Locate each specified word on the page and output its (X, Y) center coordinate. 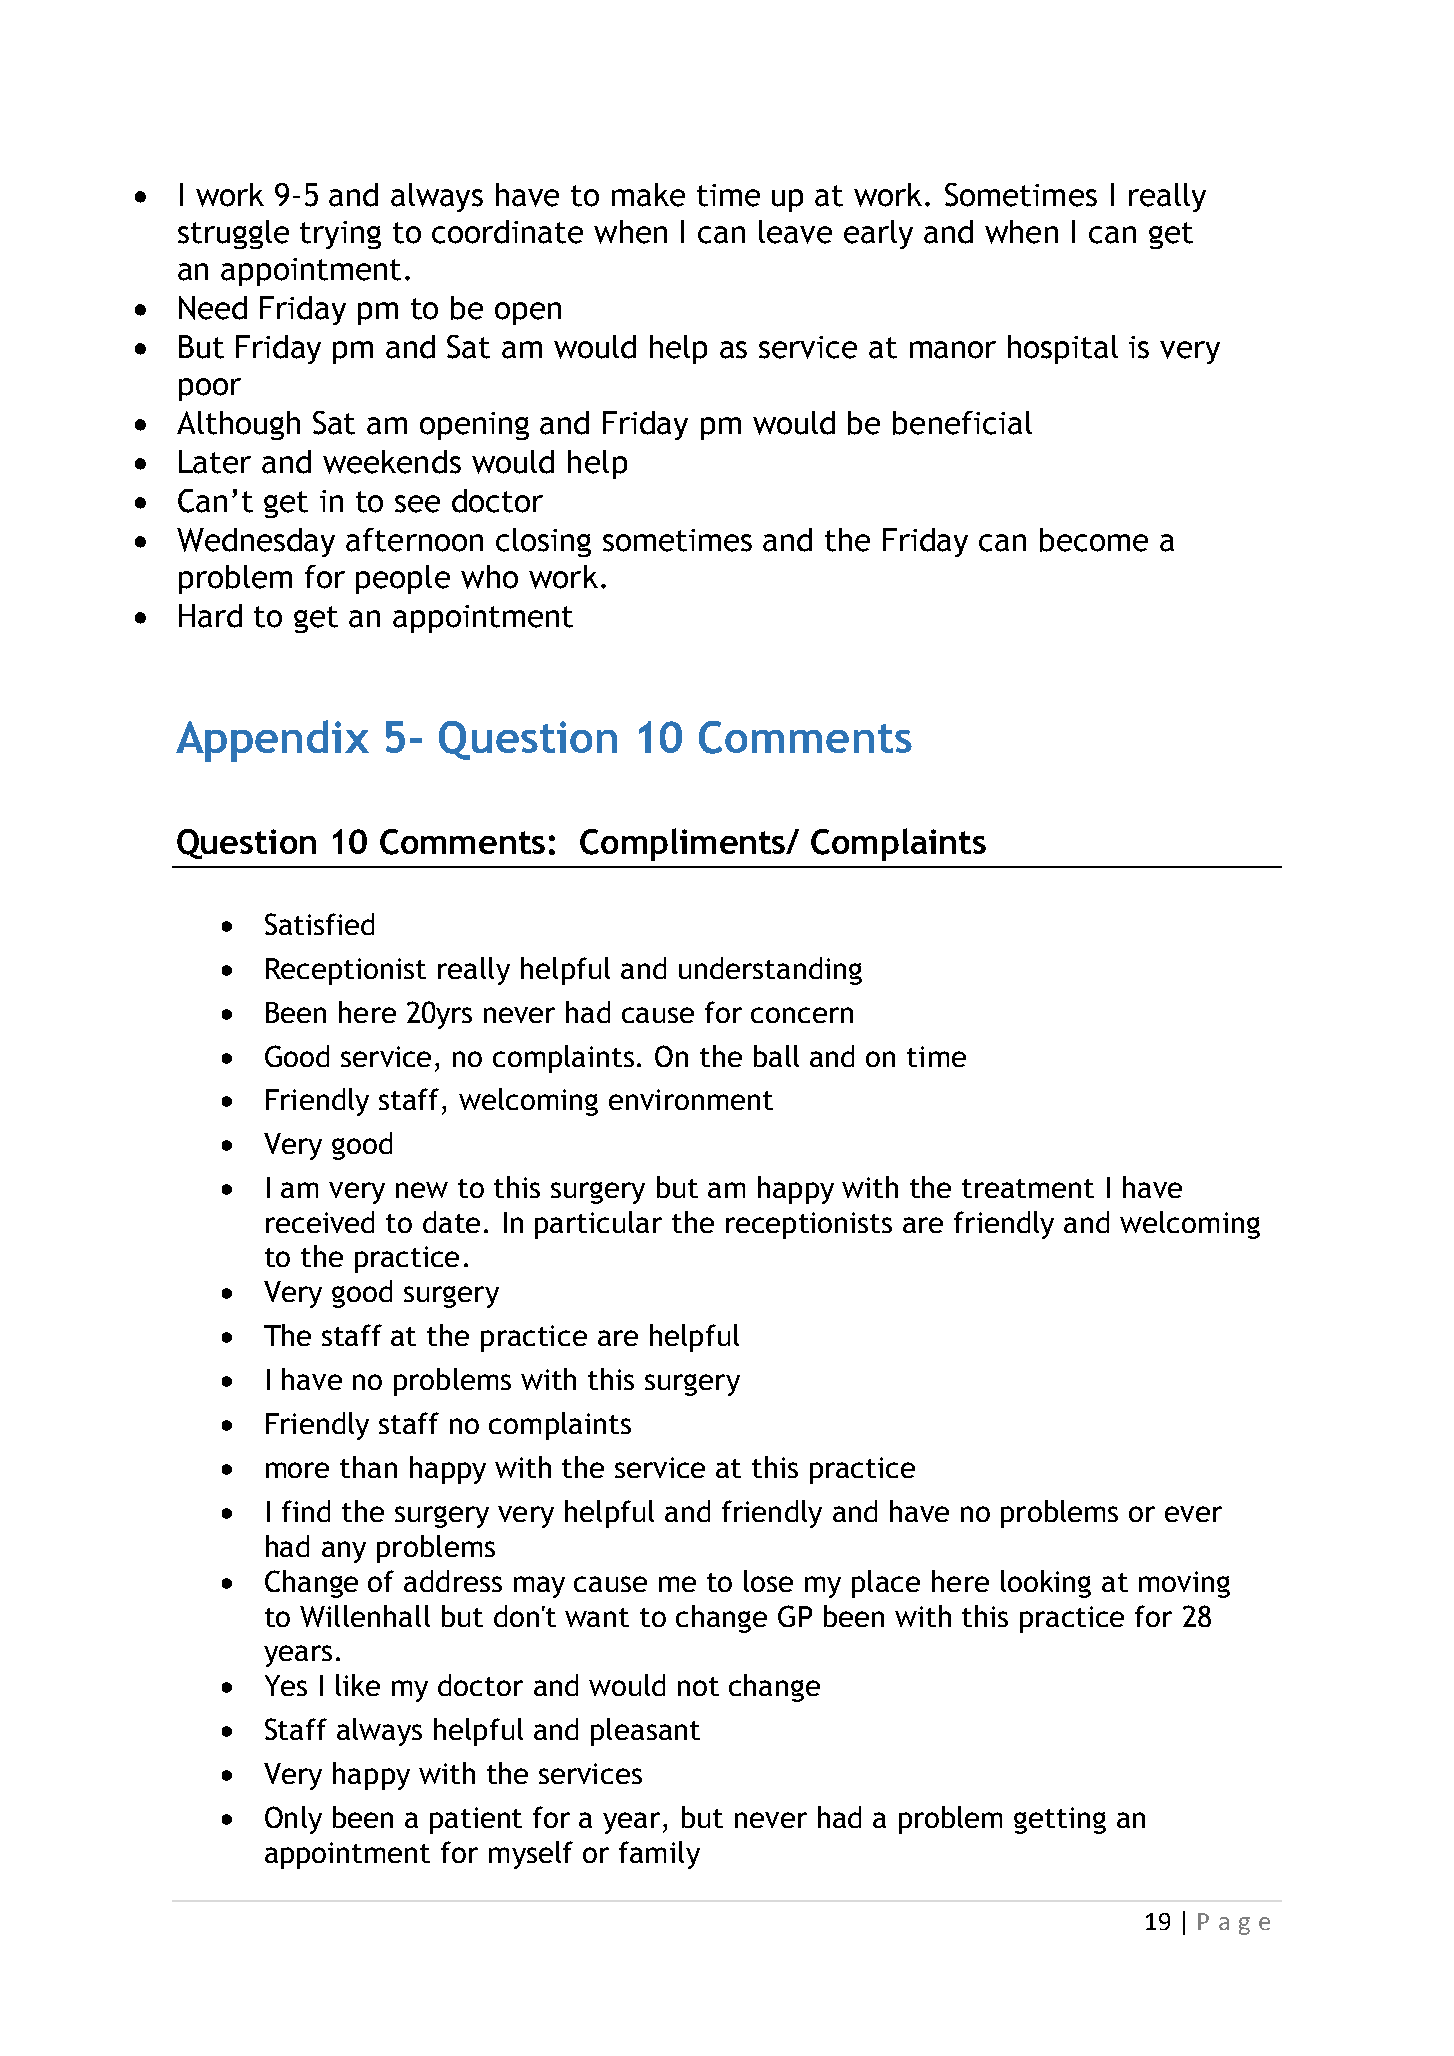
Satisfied (319, 924)
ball (776, 1056)
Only (293, 1820)
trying (340, 235)
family (659, 1855)
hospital (1063, 349)
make (648, 195)
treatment (1028, 1188)
